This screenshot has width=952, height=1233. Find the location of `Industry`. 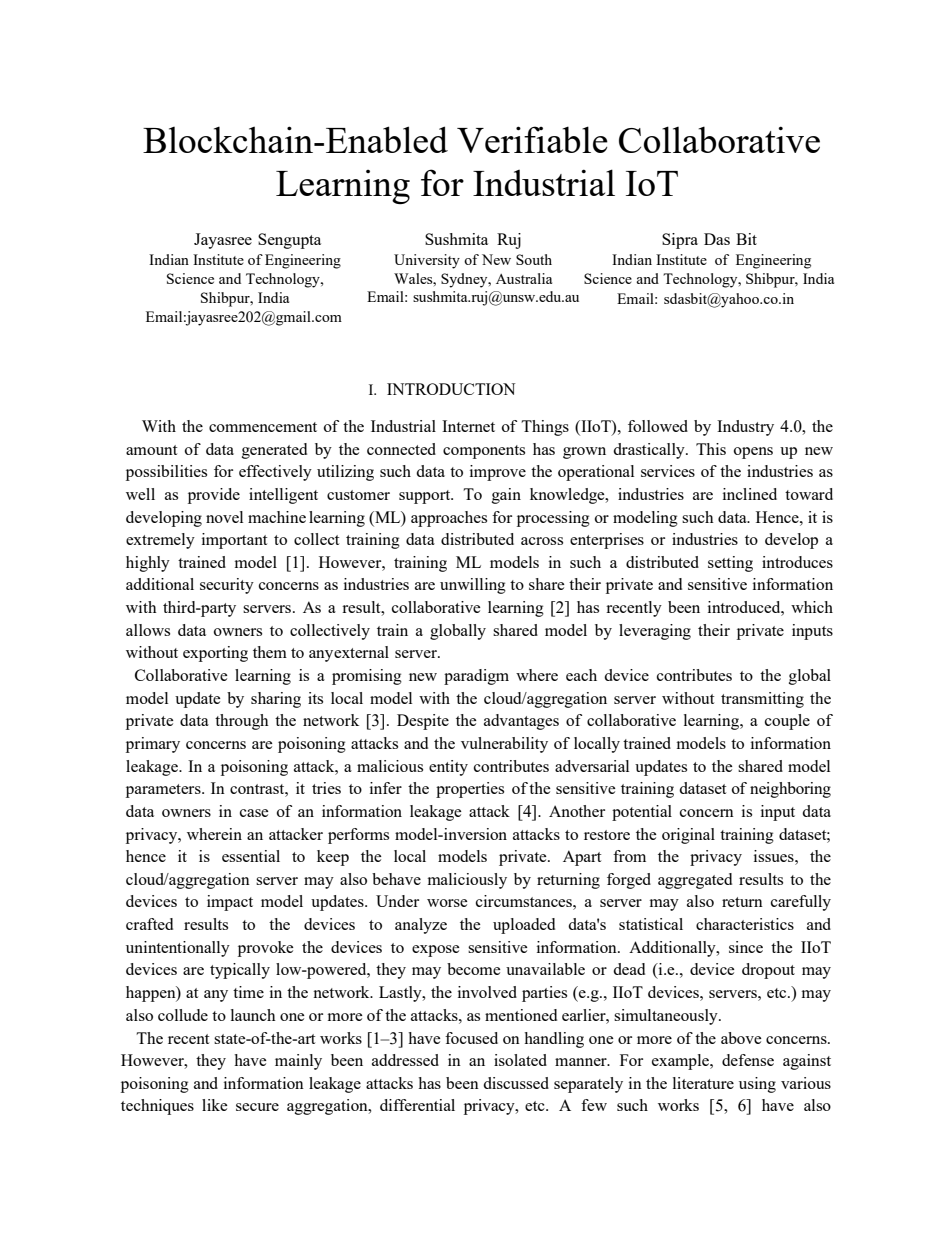

Industry is located at coordinates (745, 428).
